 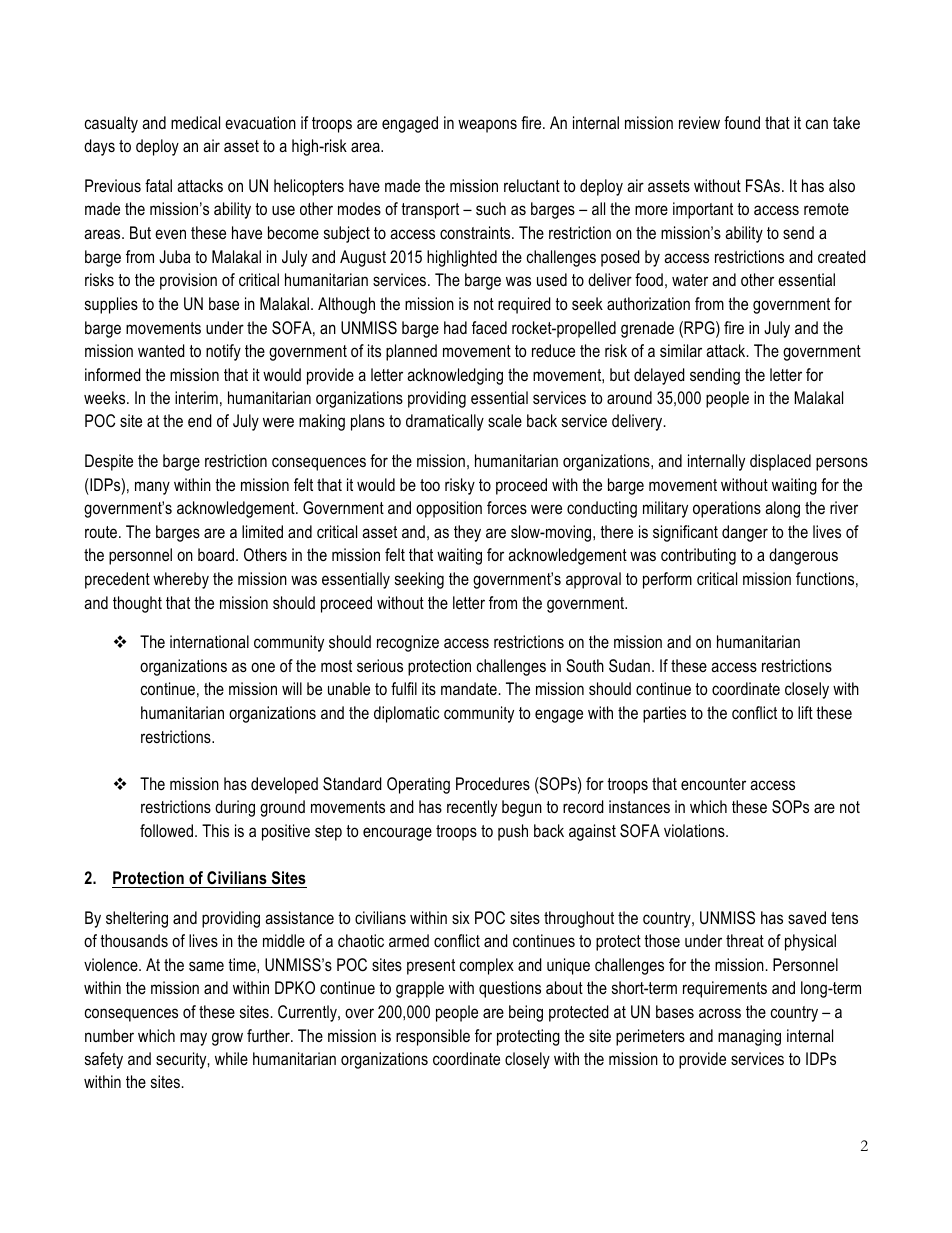 I want to click on medical, so click(x=195, y=122).
